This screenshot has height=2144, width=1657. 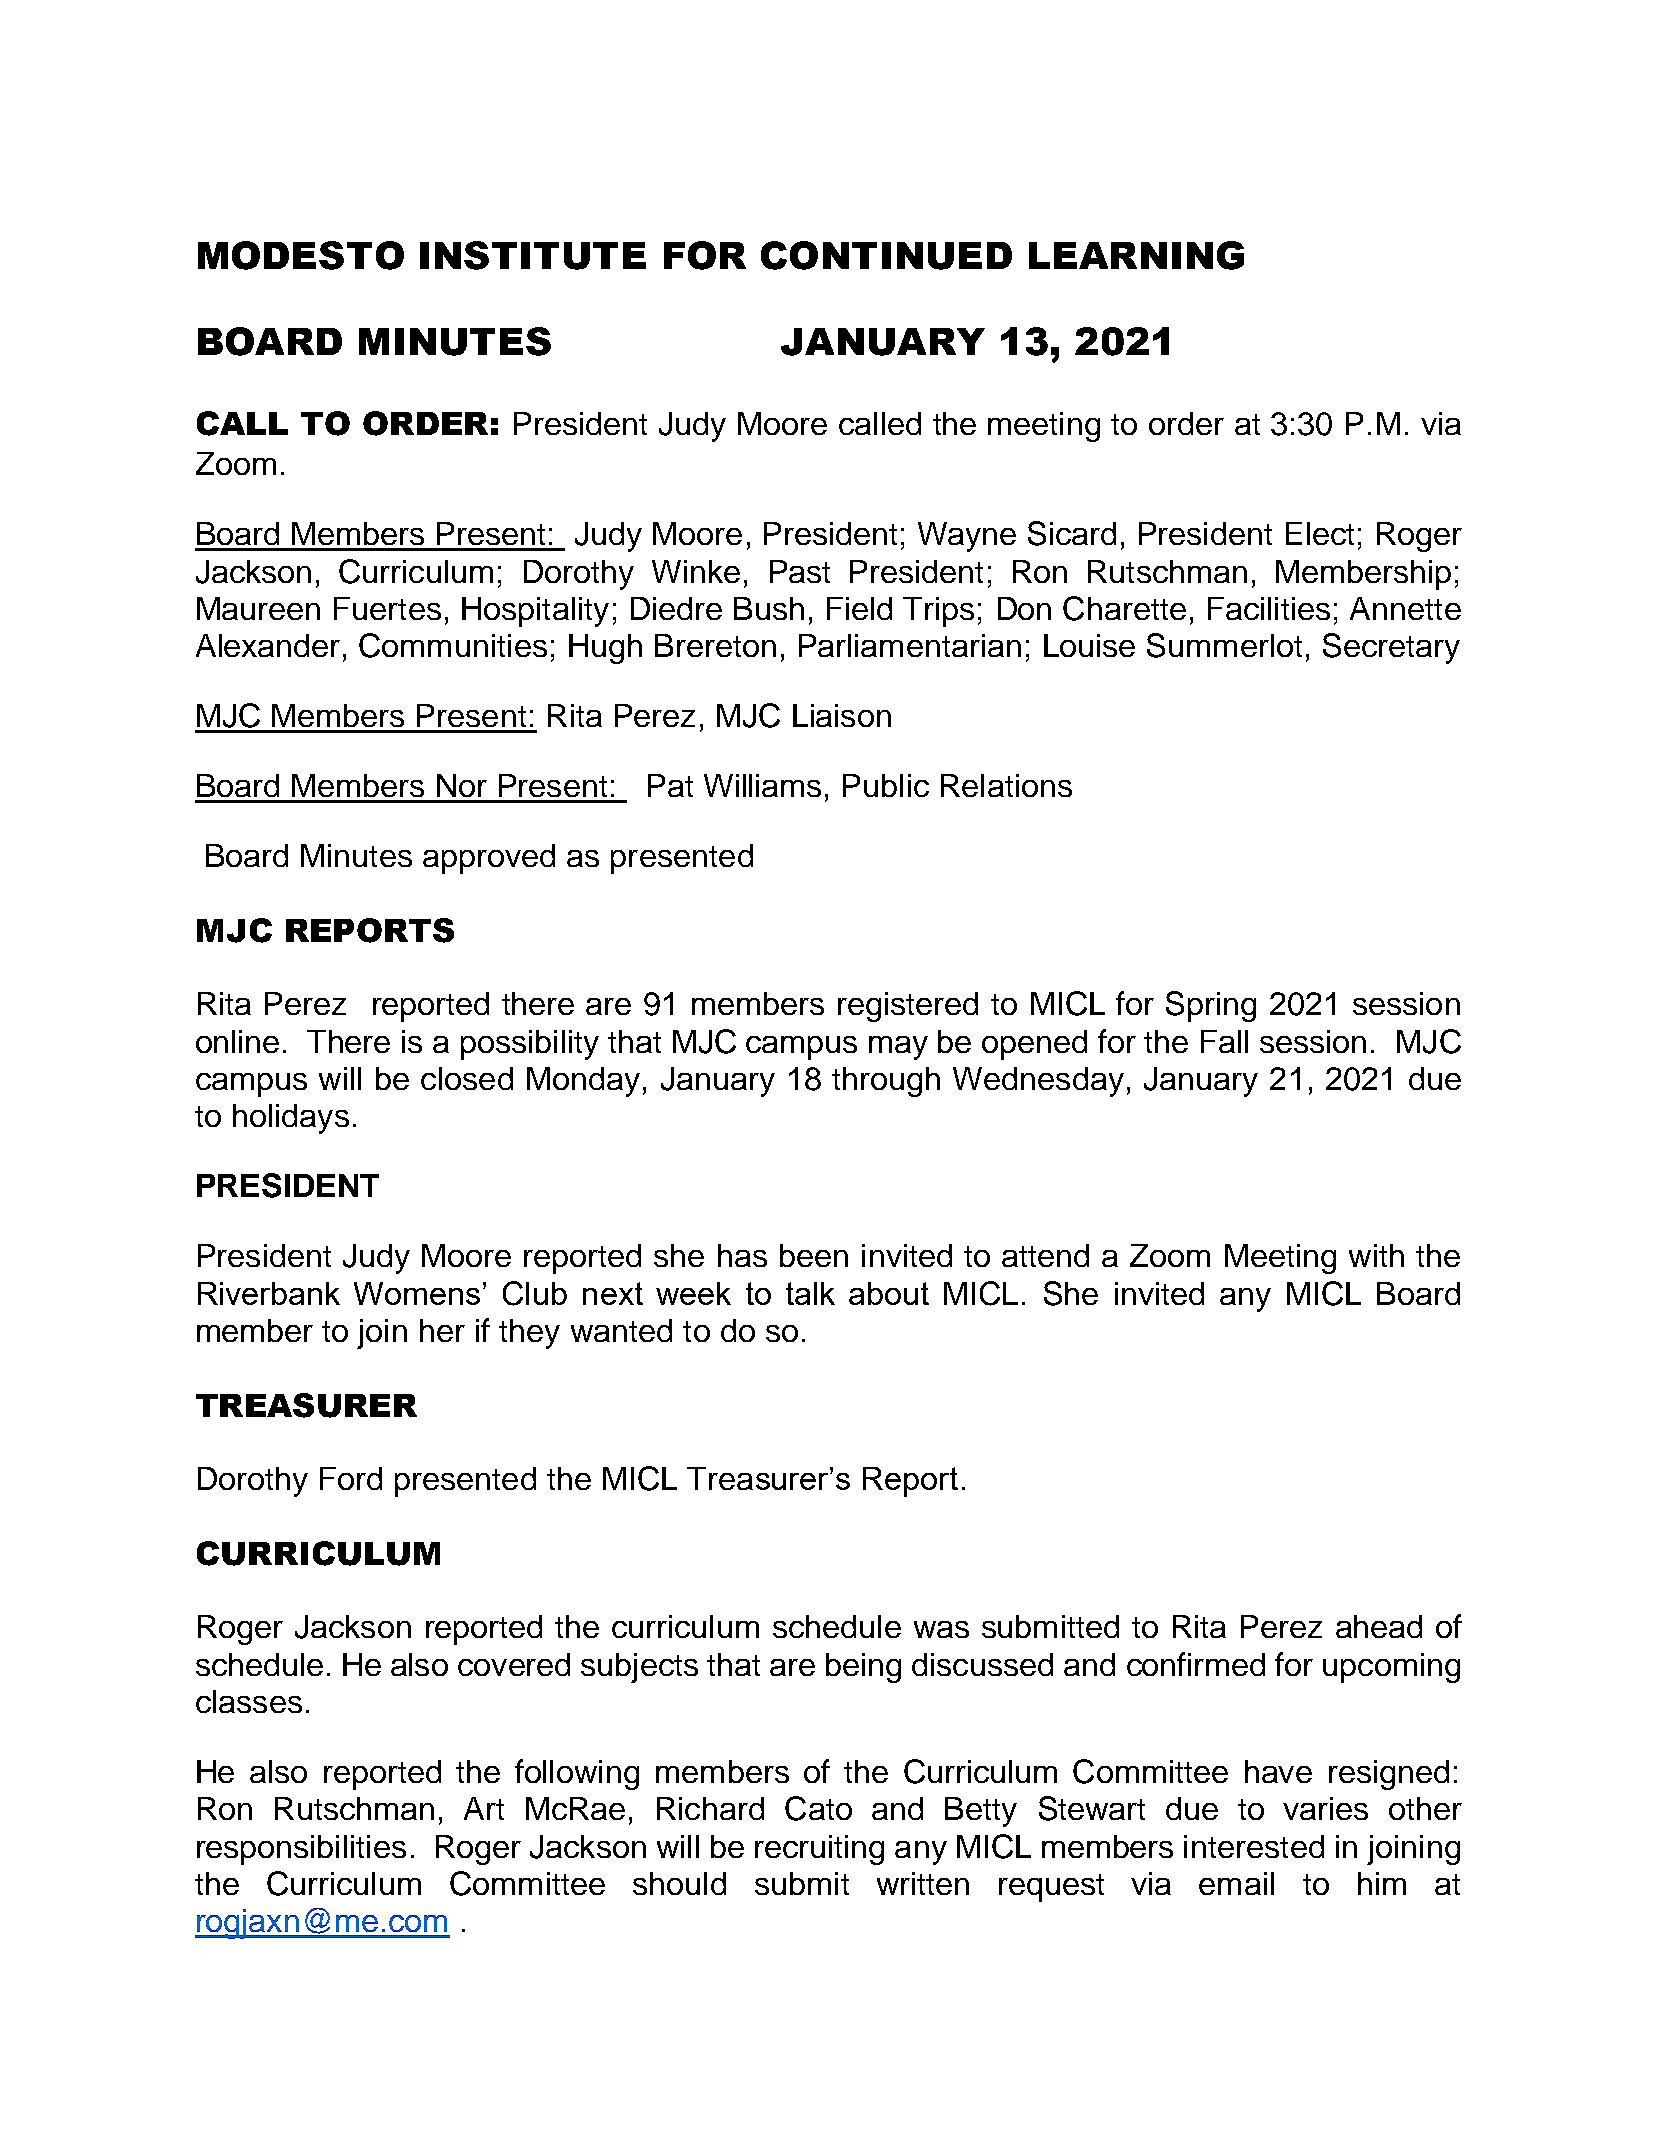 What do you see at coordinates (301, 255) in the screenshot?
I see `MODESTO` at bounding box center [301, 255].
